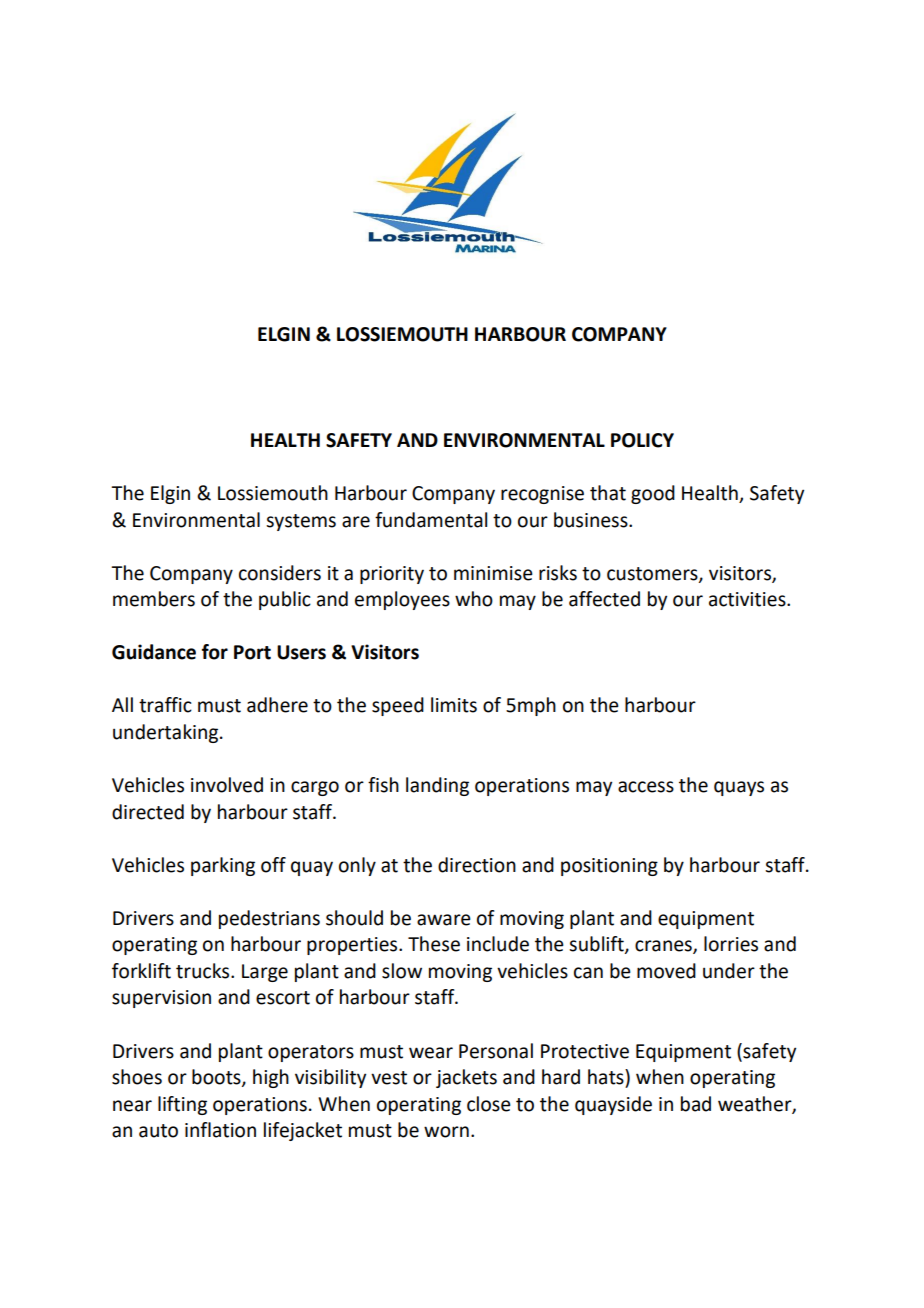 This screenshot has width=924, height=1308. Describe the element at coordinates (646, 787) in the screenshot. I see `access` at that location.
